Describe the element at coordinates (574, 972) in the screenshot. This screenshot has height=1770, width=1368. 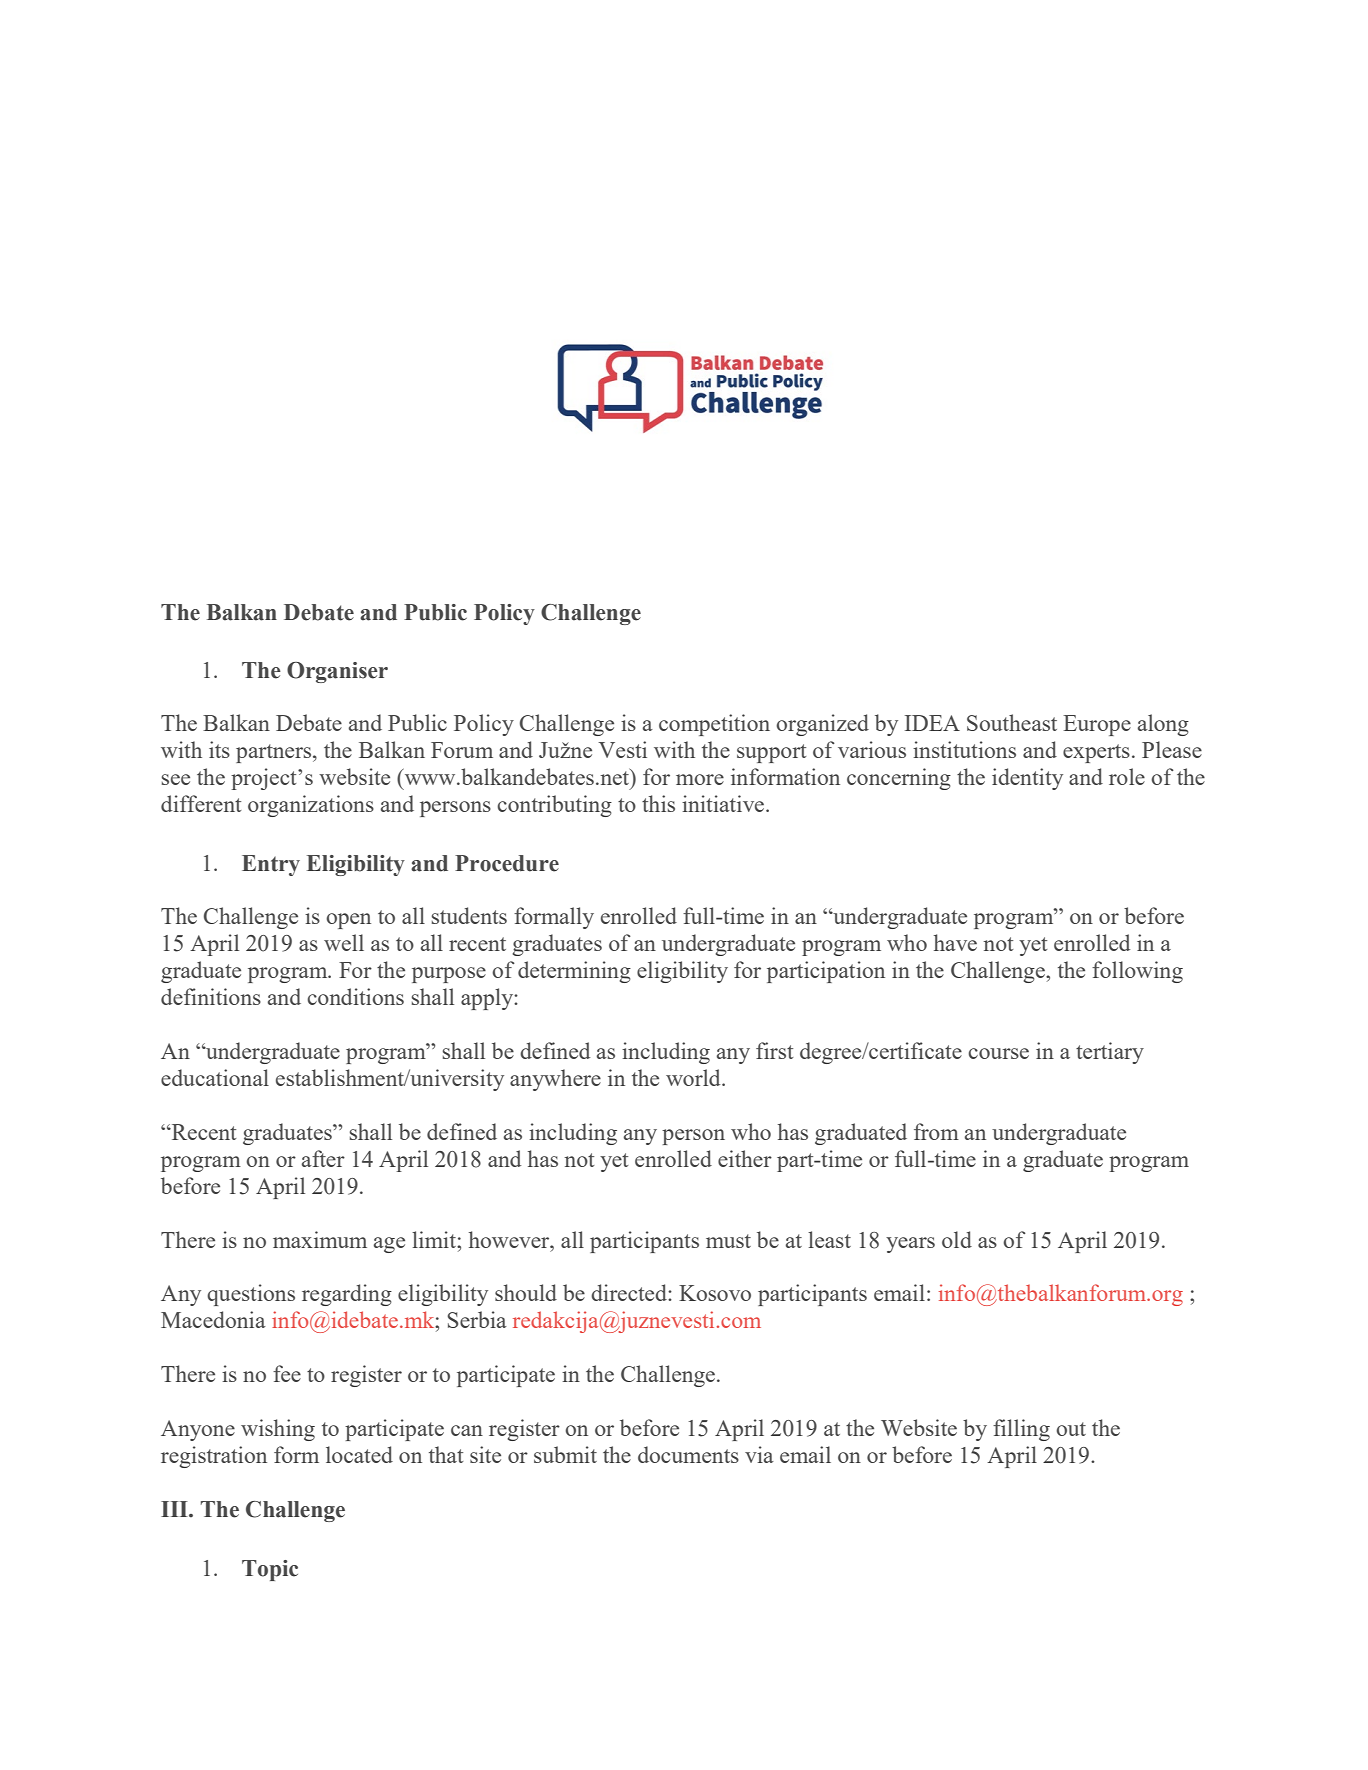
I see `determining` at that location.
